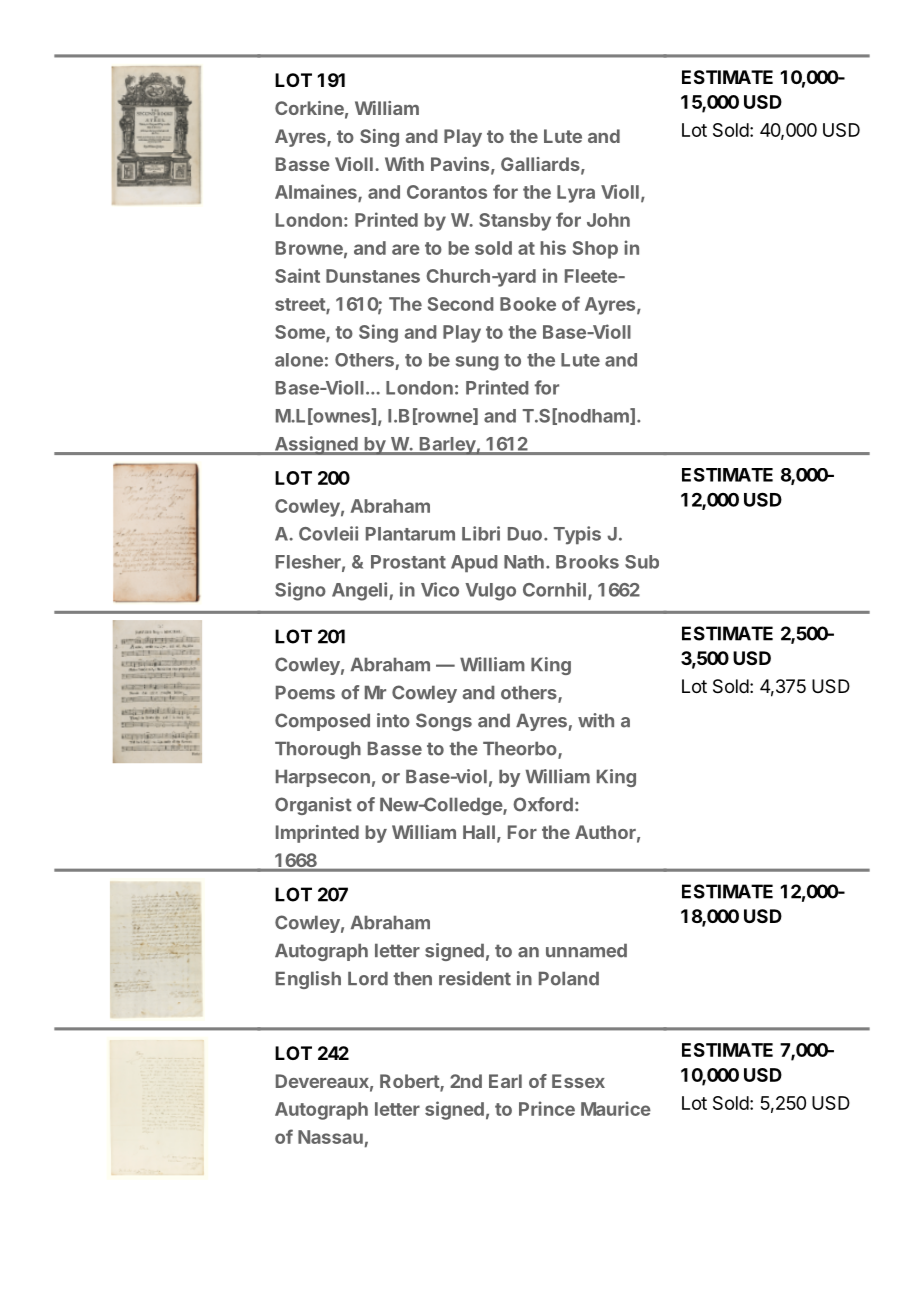 This screenshot has height=1308, width=924. I want to click on Nassau, so click(330, 1137).
